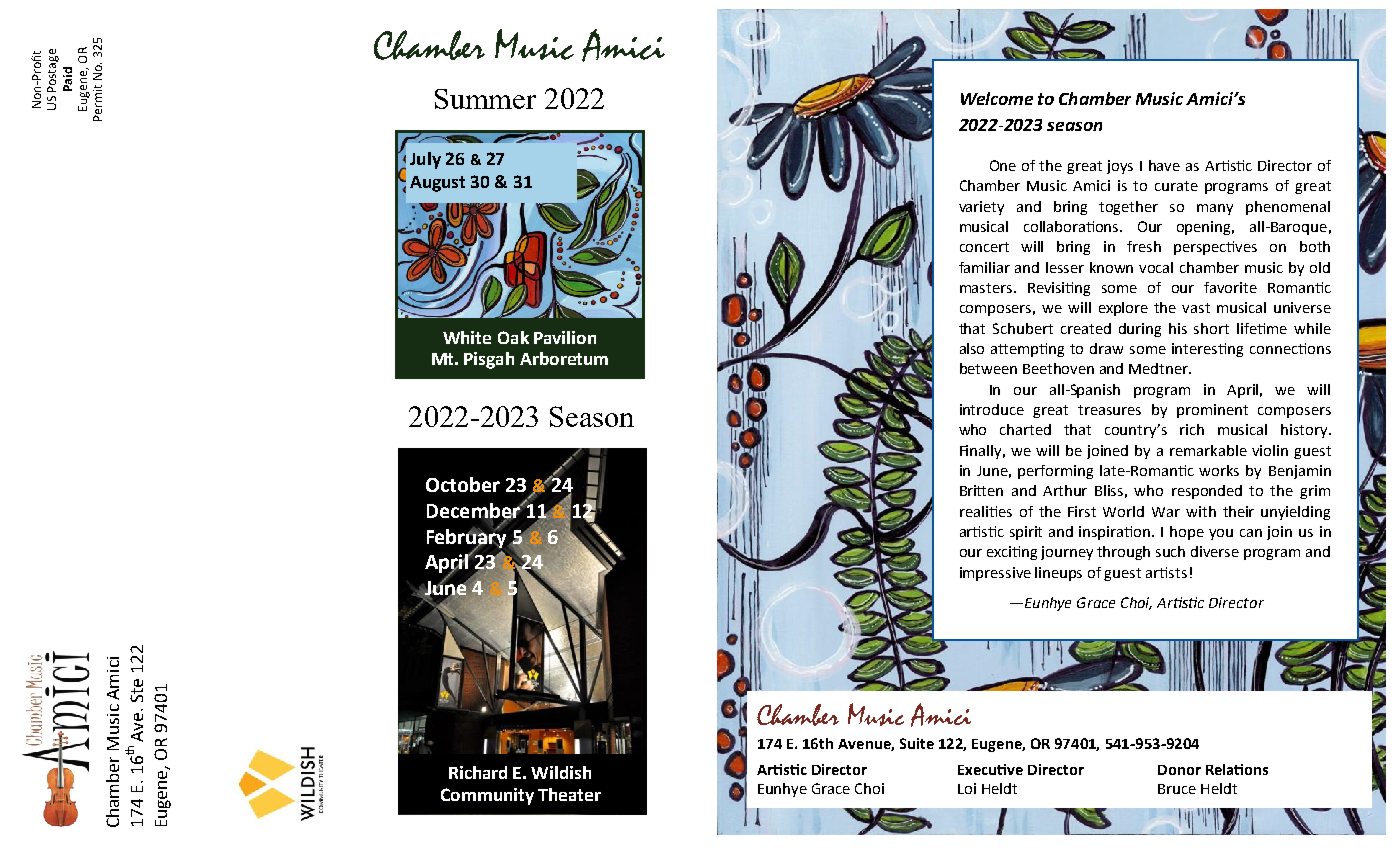  I want to click on Theater, so click(569, 794).
